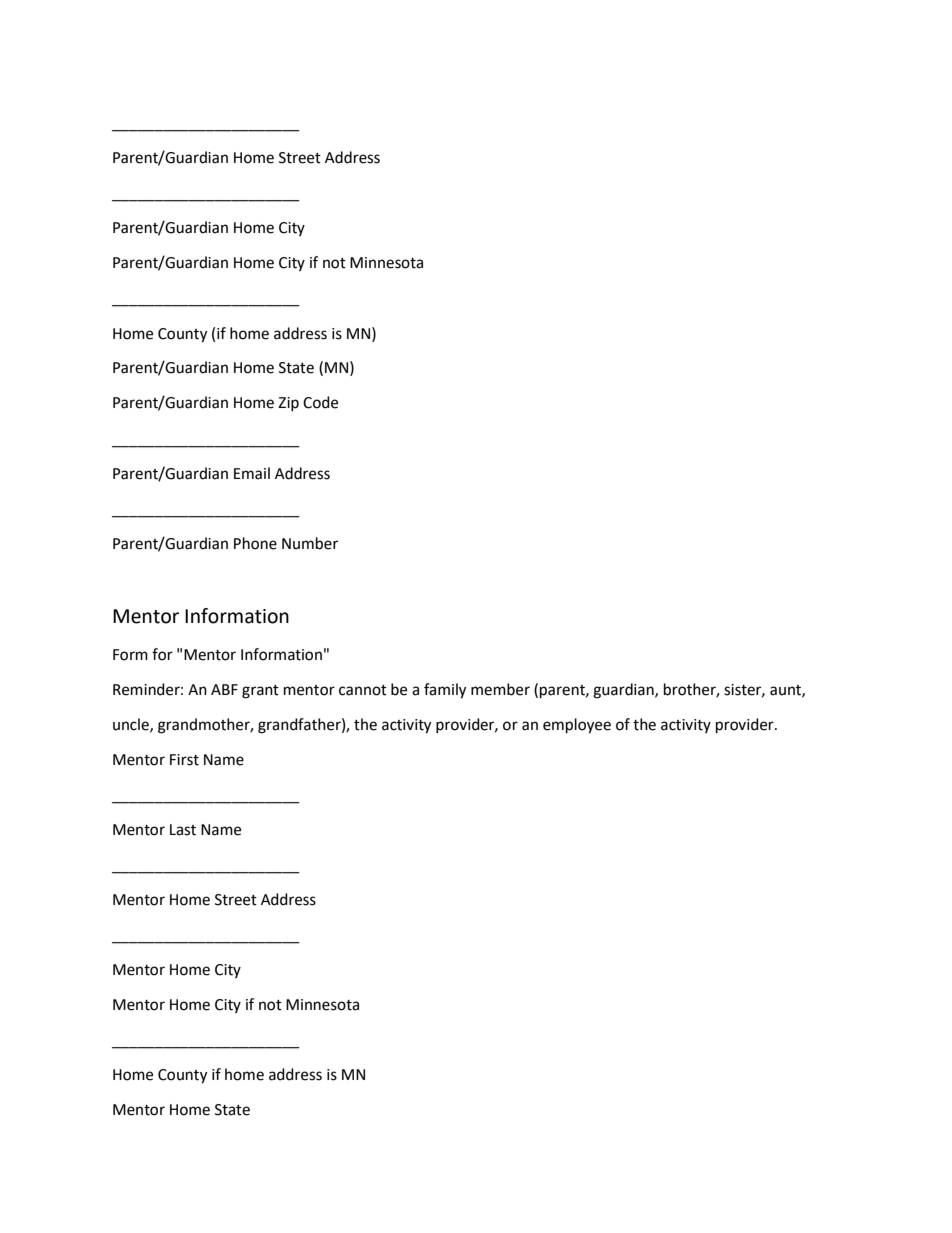 Image resolution: width=952 pixels, height=1233 pixels. Describe the element at coordinates (320, 402) in the page. I see `Code` at that location.
